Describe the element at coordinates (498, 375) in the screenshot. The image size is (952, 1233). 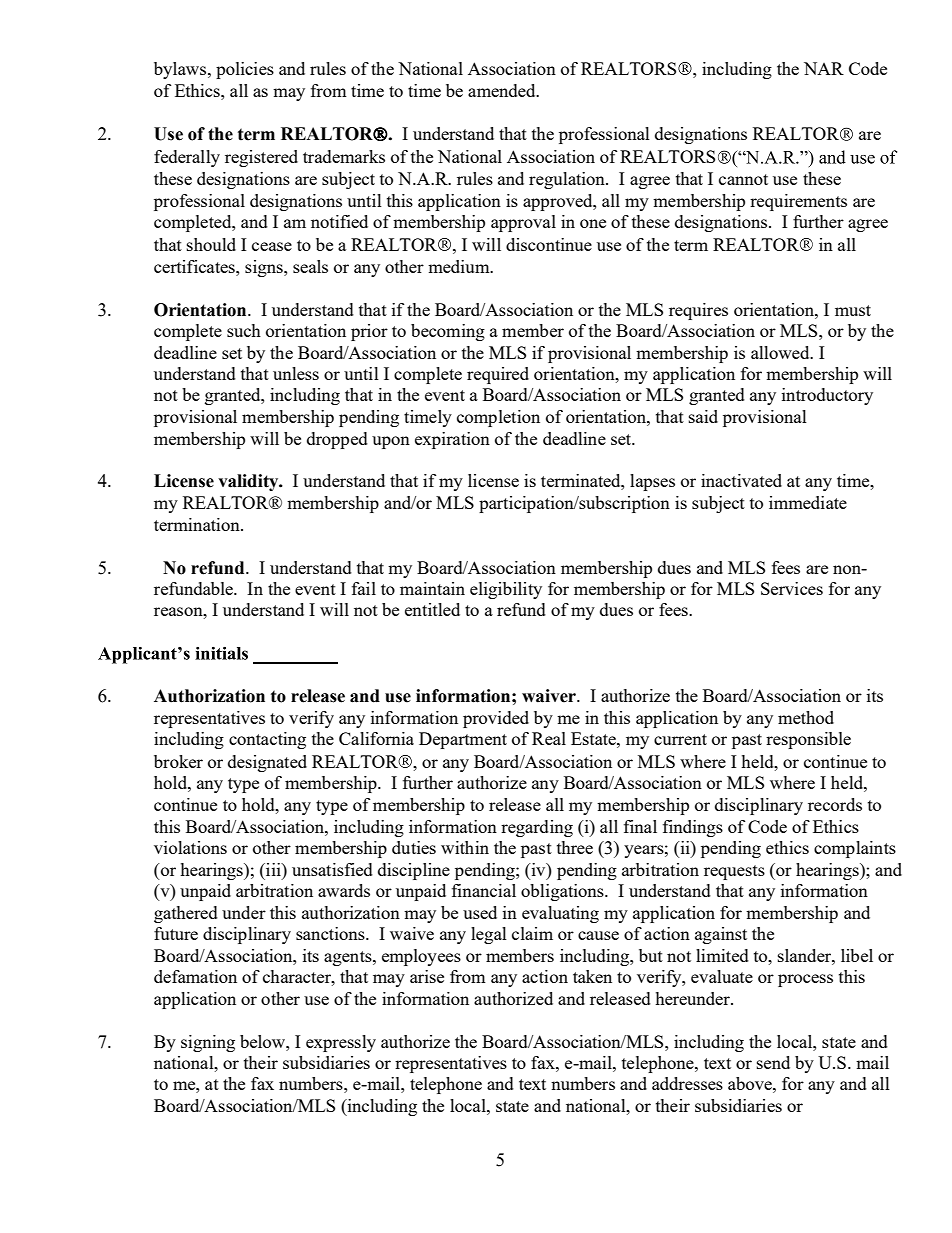
I see `required` at that location.
